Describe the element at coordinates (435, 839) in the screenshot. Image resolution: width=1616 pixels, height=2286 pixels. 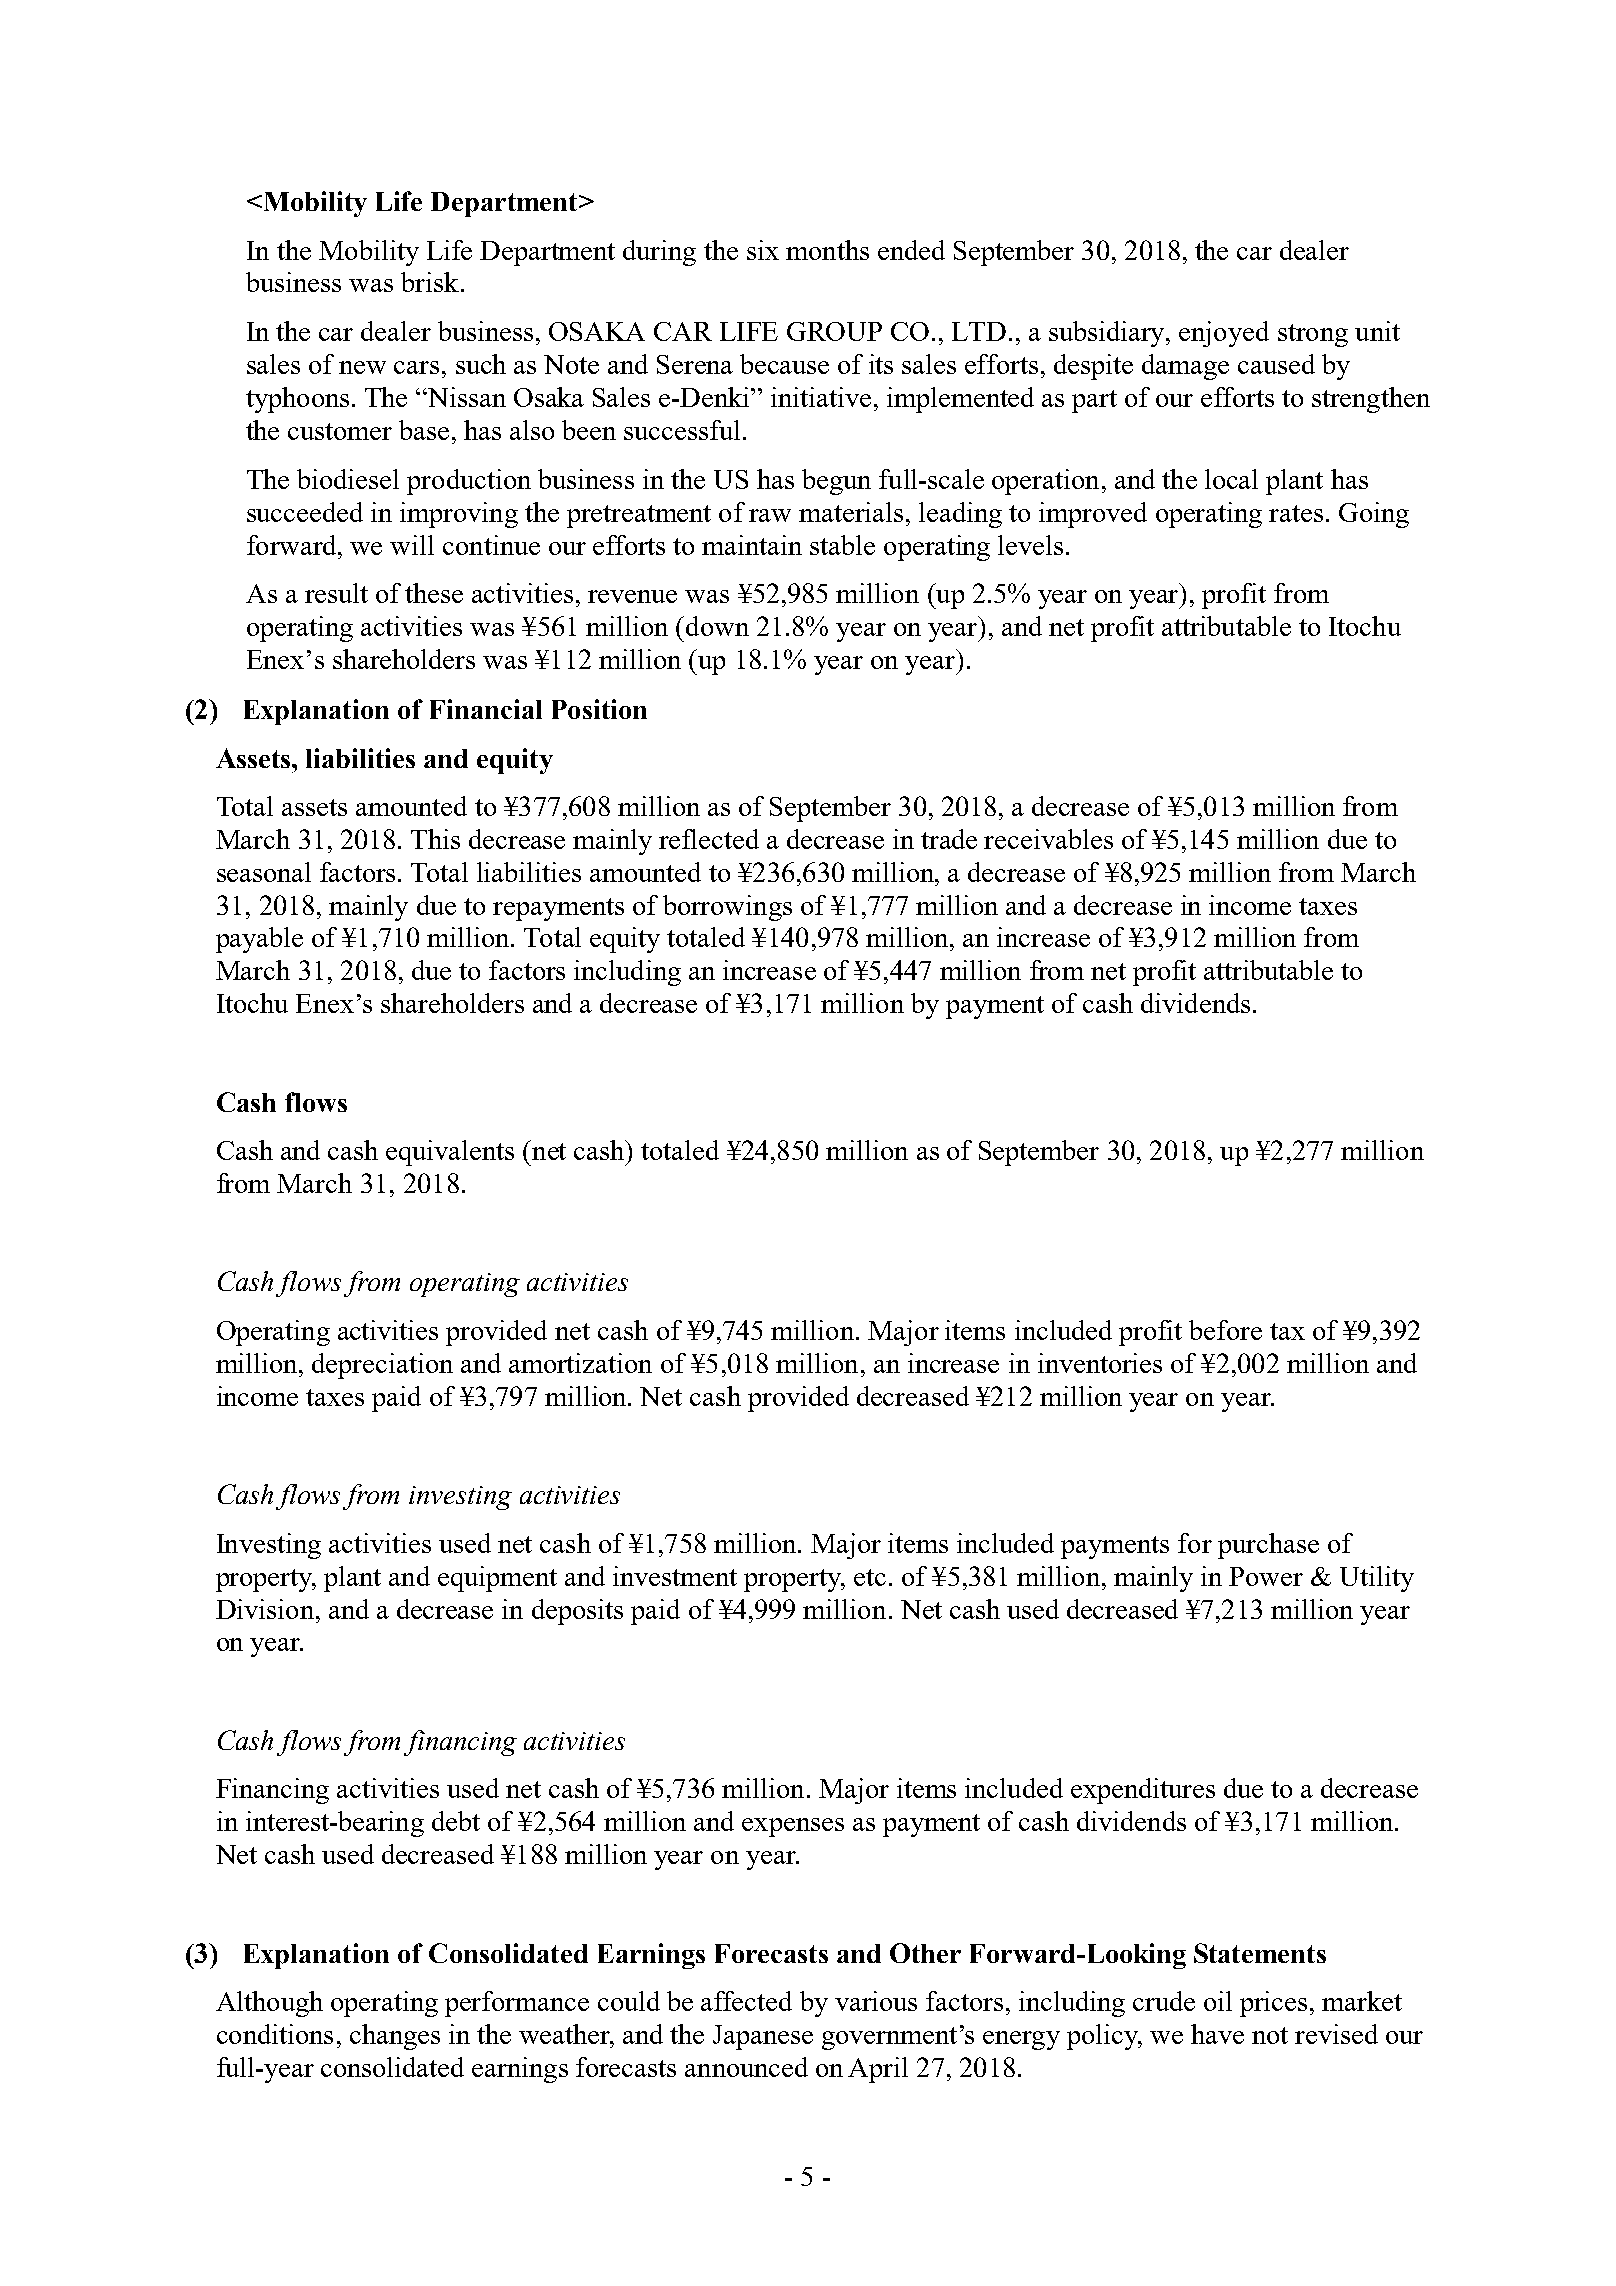
I see `This` at that location.
